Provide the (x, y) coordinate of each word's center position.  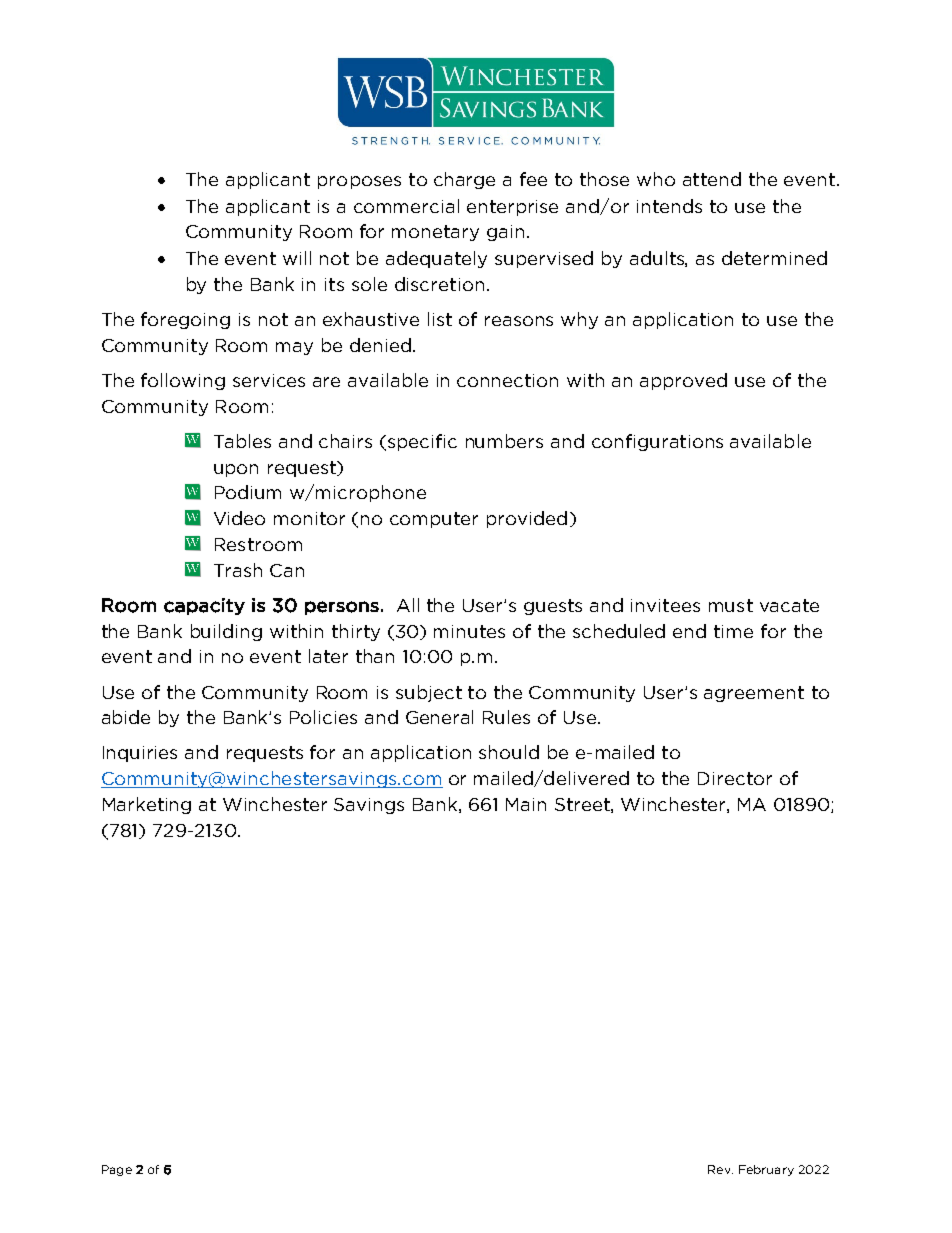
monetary (435, 233)
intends (669, 206)
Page (117, 1170)
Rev (720, 1169)
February (766, 1170)
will (297, 258)
